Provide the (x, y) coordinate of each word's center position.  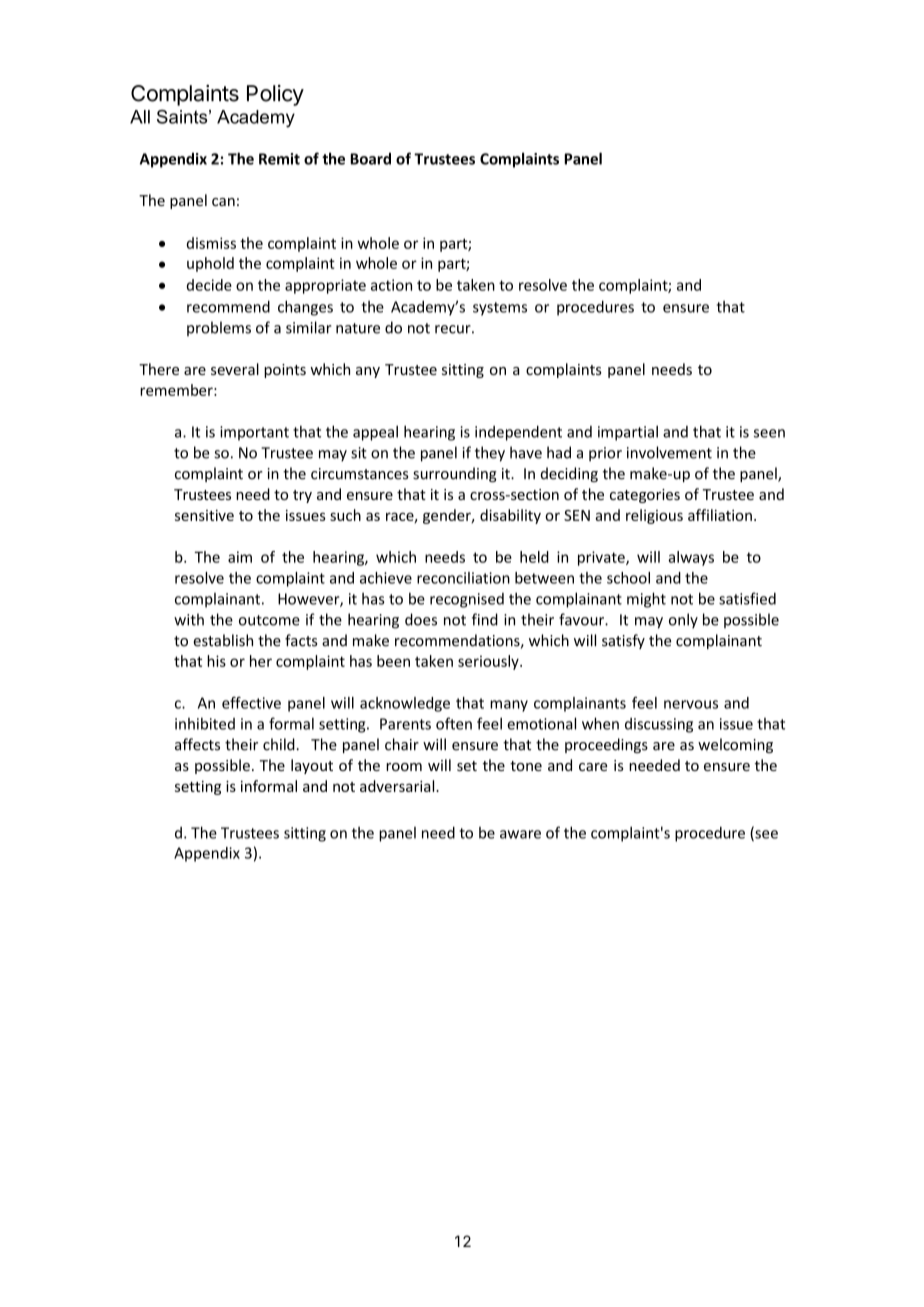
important (254, 433)
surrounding (455, 474)
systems (500, 309)
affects (197, 744)
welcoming (735, 745)
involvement (669, 452)
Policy (275, 95)
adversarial (398, 786)
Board (370, 158)
